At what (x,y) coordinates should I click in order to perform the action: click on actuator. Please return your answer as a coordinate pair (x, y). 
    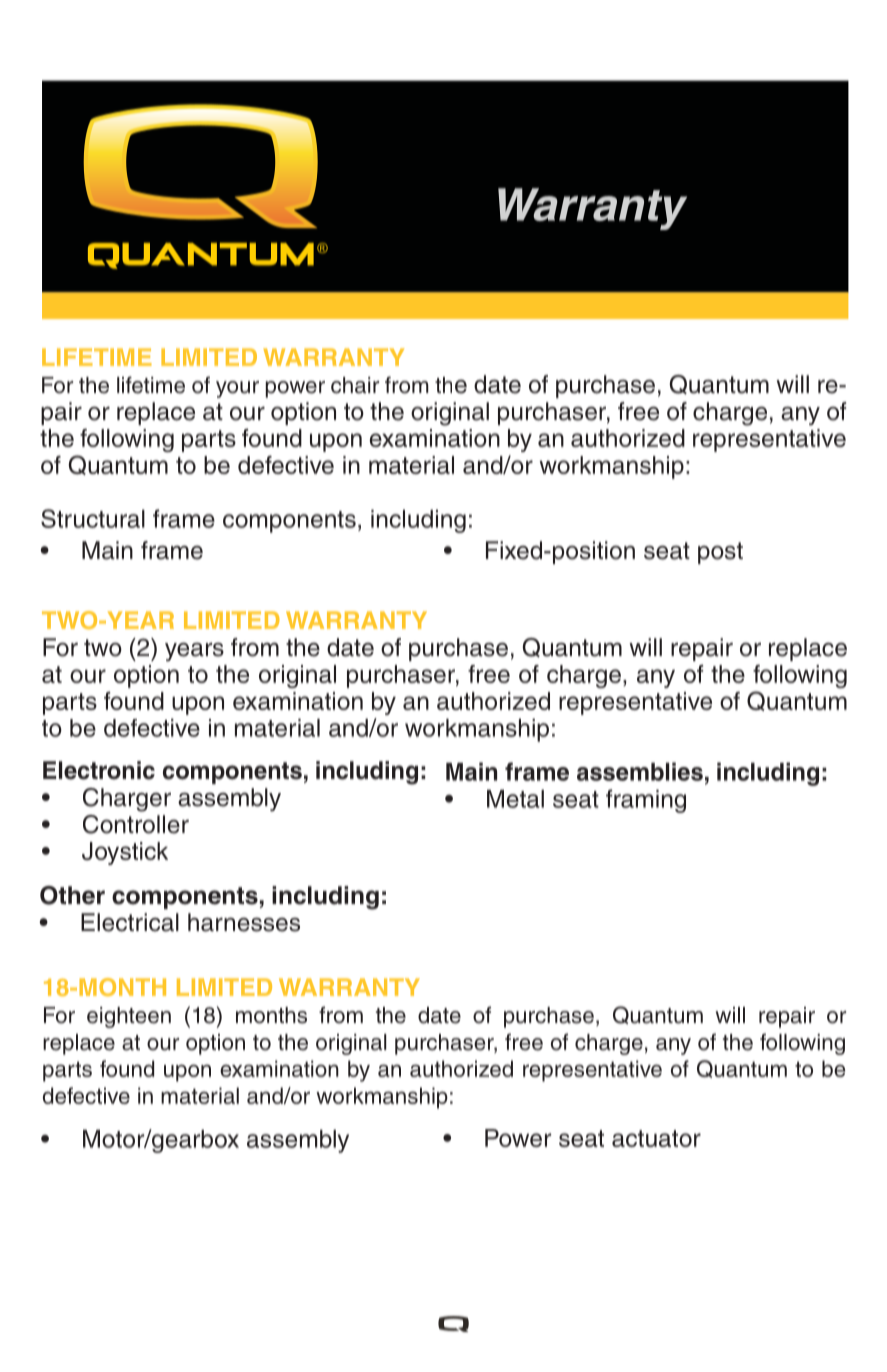
    Looking at the image, I should click on (656, 1138).
